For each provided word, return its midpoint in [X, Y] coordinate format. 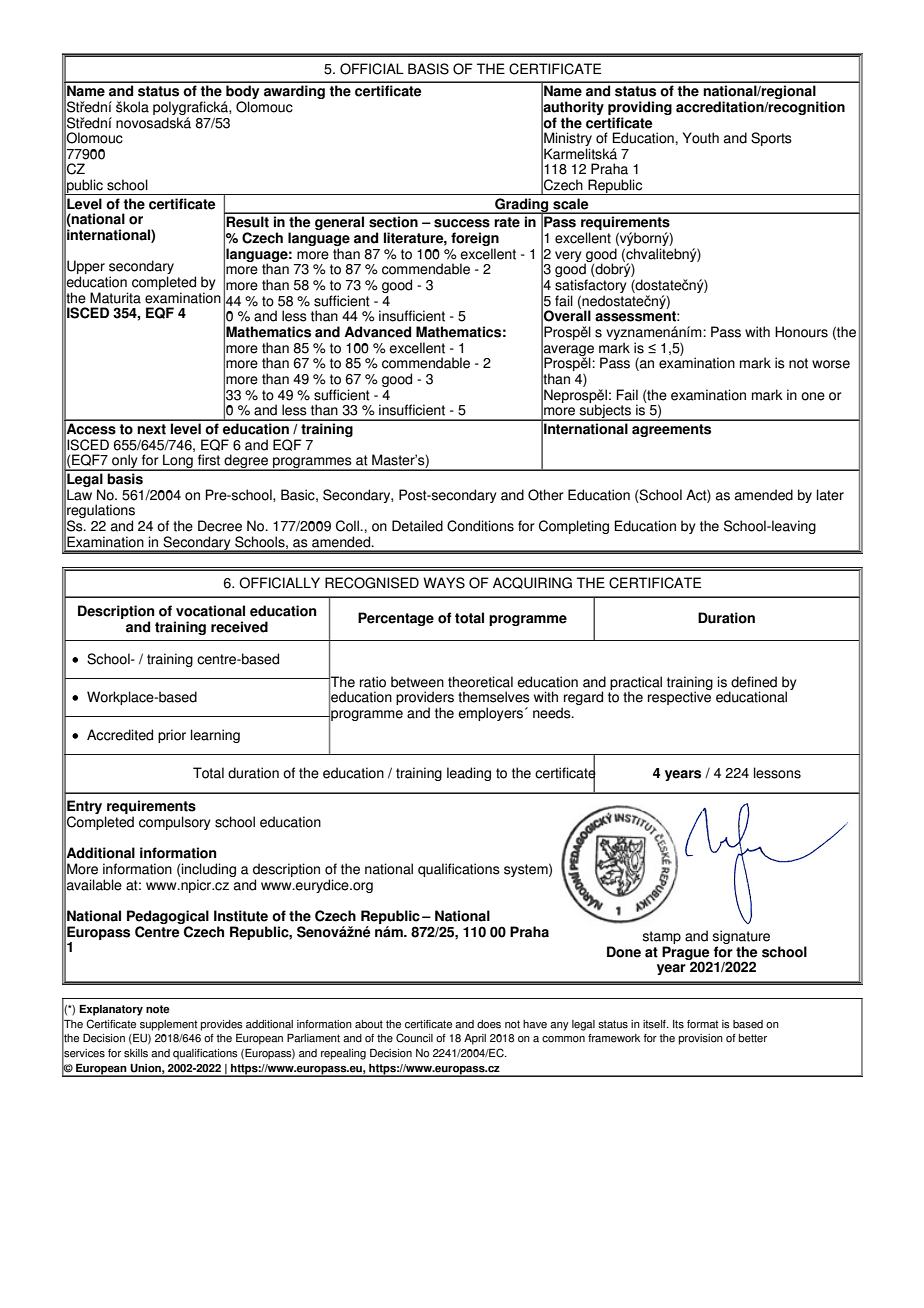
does [489, 1024]
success [462, 223]
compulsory [175, 823]
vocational [210, 611]
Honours [801, 332]
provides [222, 1025]
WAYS [444, 583]
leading [469, 774]
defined [754, 682]
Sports [771, 139]
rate [507, 222]
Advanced [377, 332]
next [151, 429]
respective [680, 697]
